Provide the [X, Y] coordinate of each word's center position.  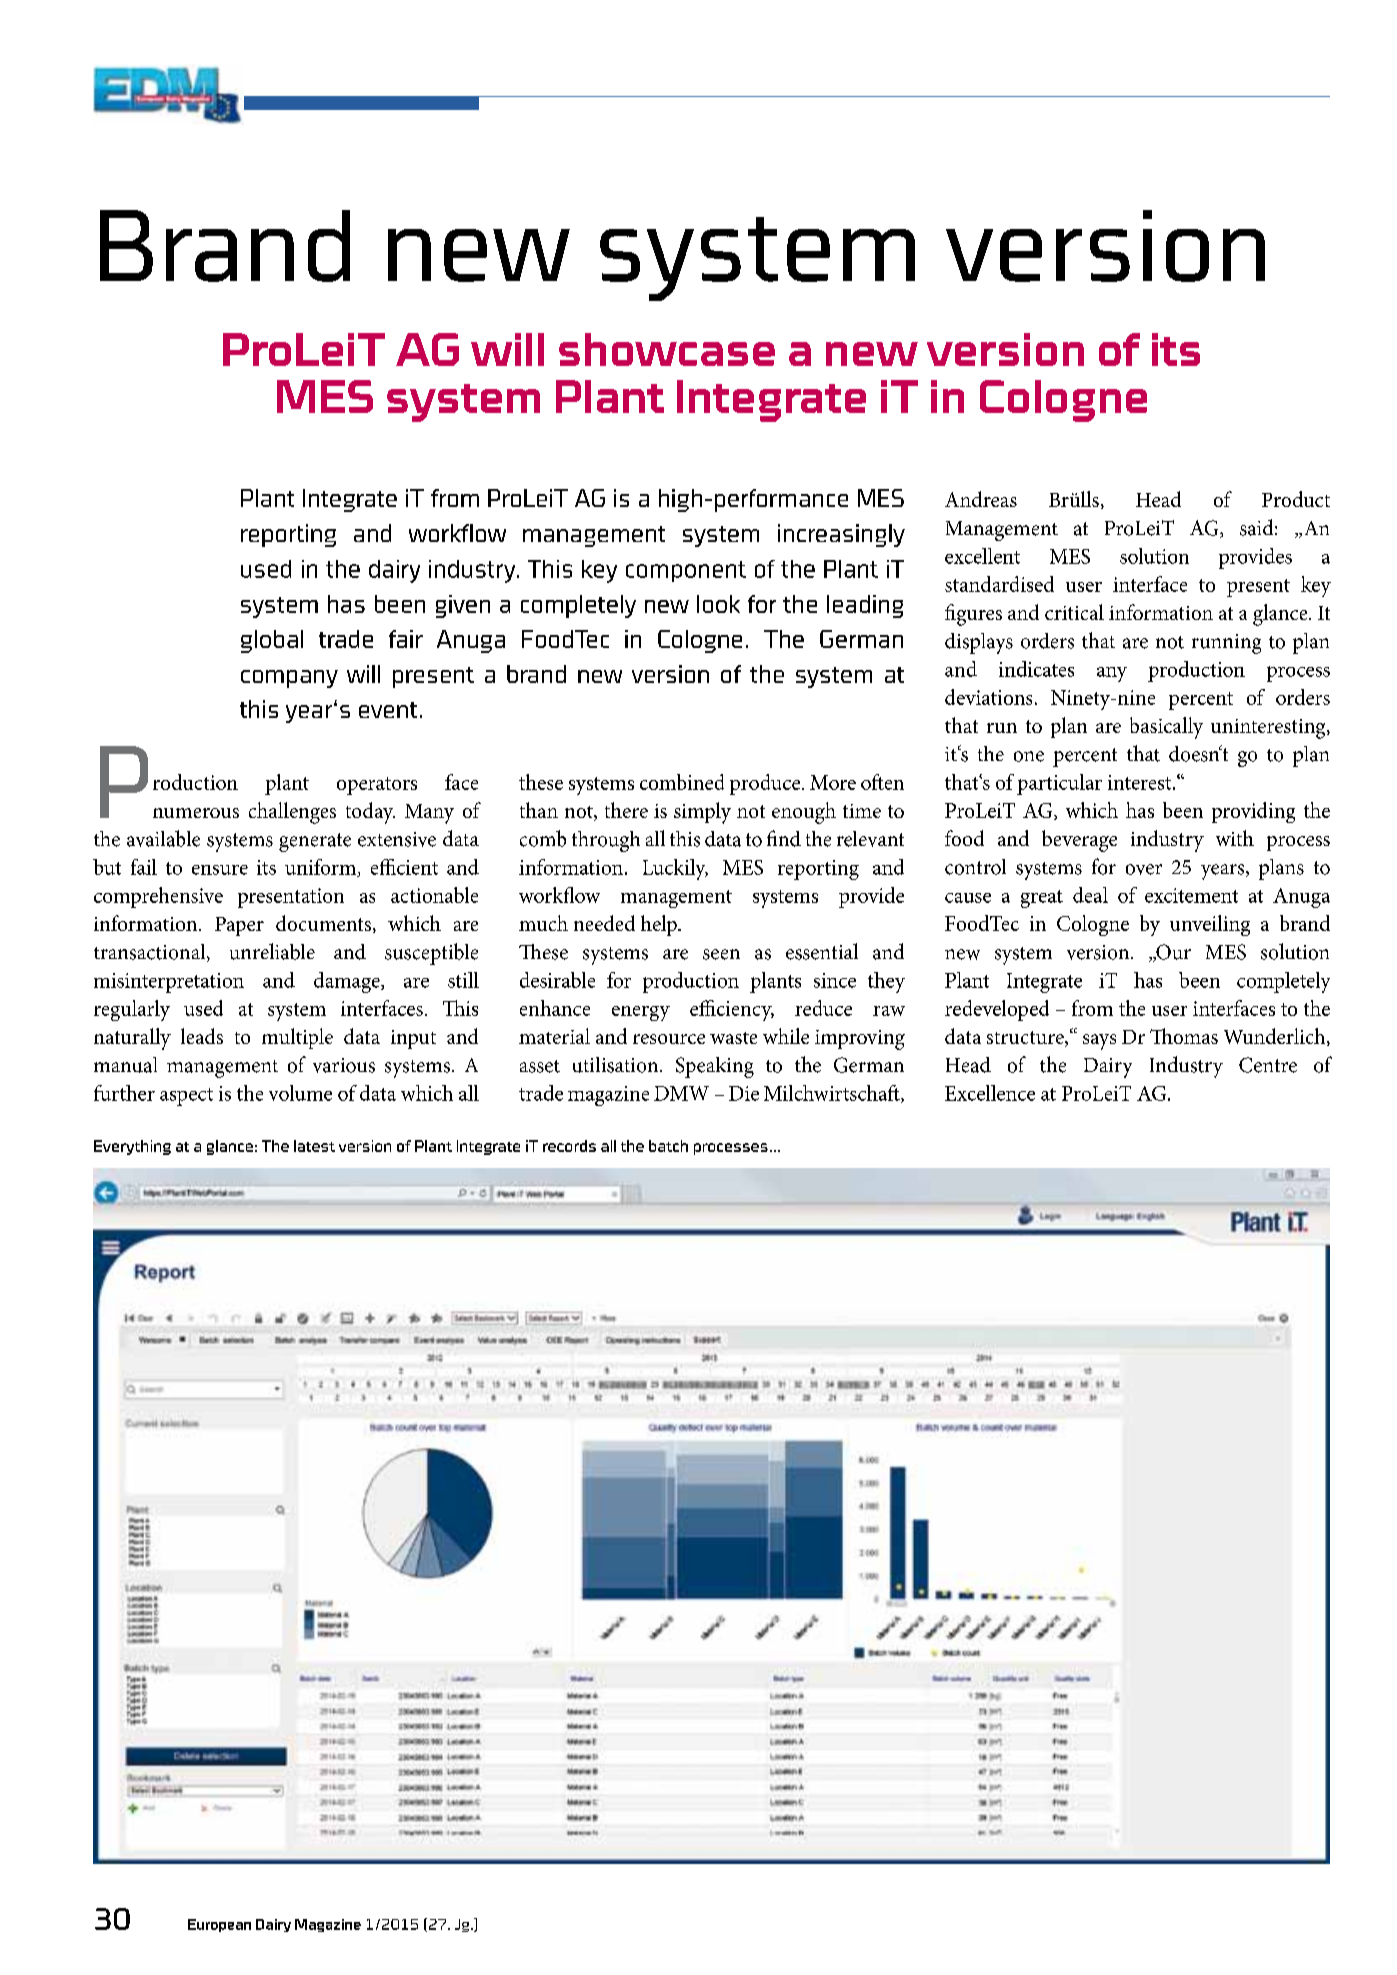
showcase [667, 349]
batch [668, 1146]
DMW [681, 1093]
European [219, 1925]
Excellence [990, 1093]
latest [314, 1146]
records [569, 1146]
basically [1166, 728]
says [1099, 1042]
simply [702, 813]
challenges [292, 813]
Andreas [981, 499]
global [272, 641]
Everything [132, 1147]
